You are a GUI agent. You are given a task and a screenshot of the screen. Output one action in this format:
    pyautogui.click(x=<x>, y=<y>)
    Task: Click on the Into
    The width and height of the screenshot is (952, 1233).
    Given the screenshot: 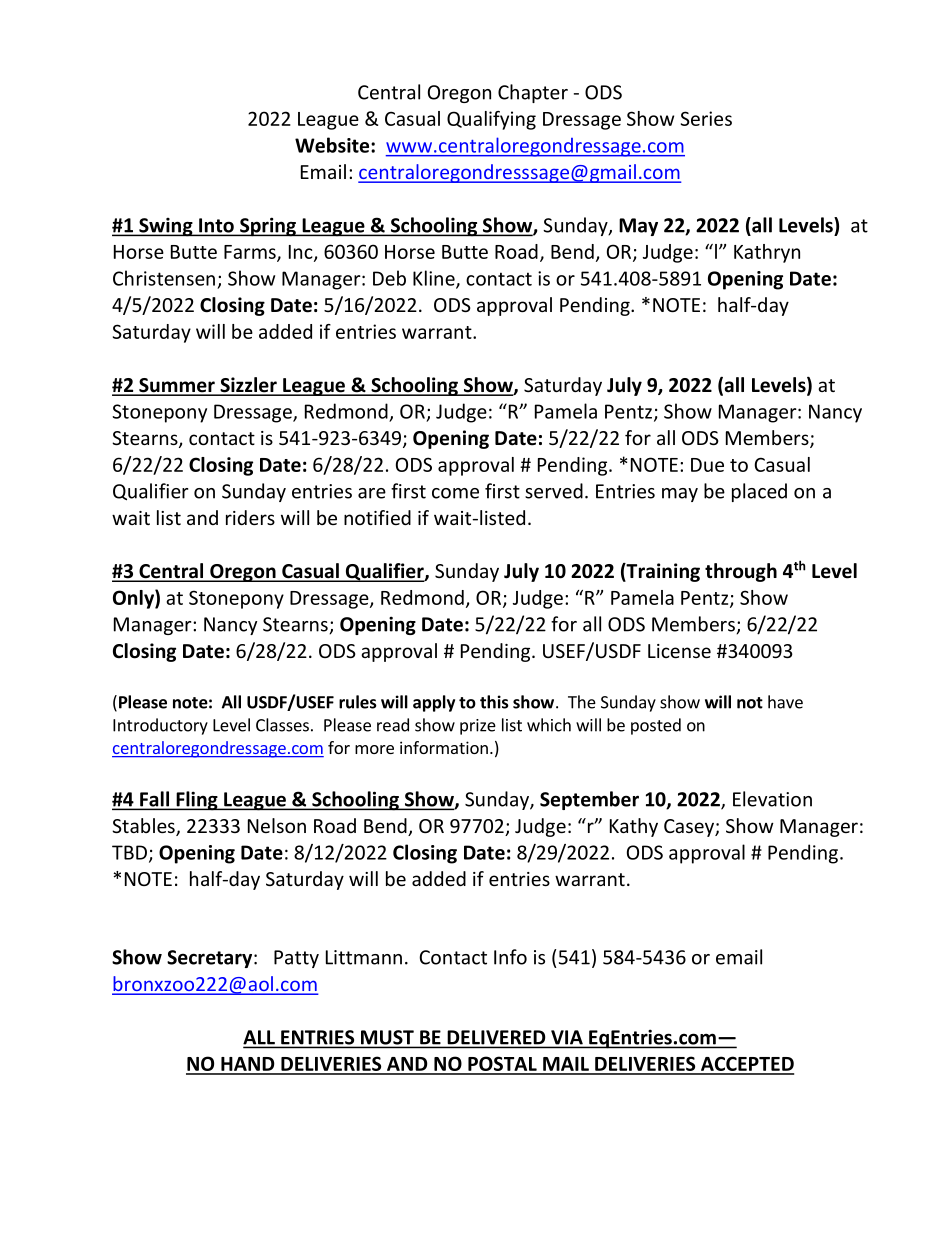 What is the action you would take?
    pyautogui.click(x=216, y=226)
